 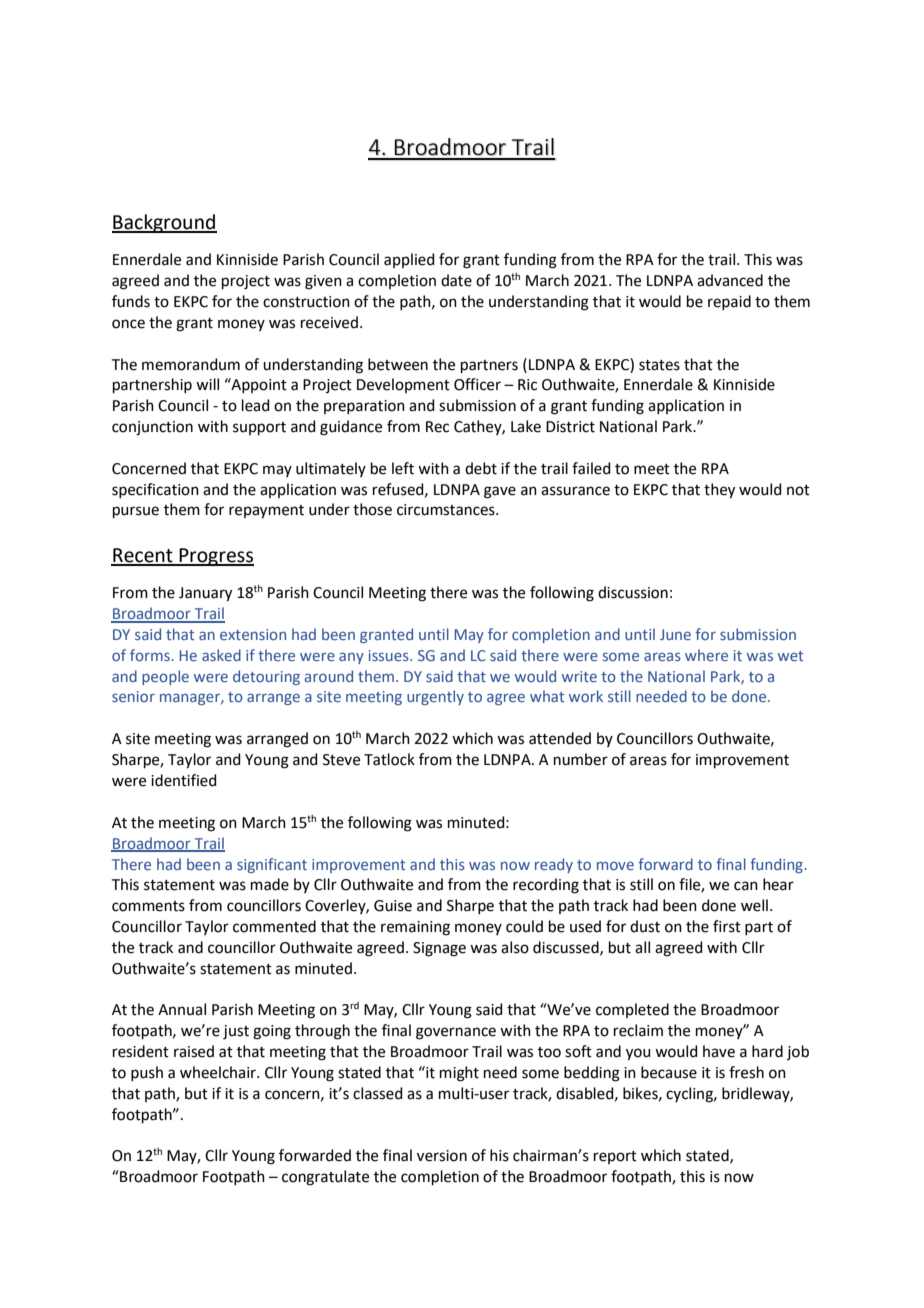 What do you see at coordinates (730, 280) in the image?
I see `advanced` at bounding box center [730, 280].
